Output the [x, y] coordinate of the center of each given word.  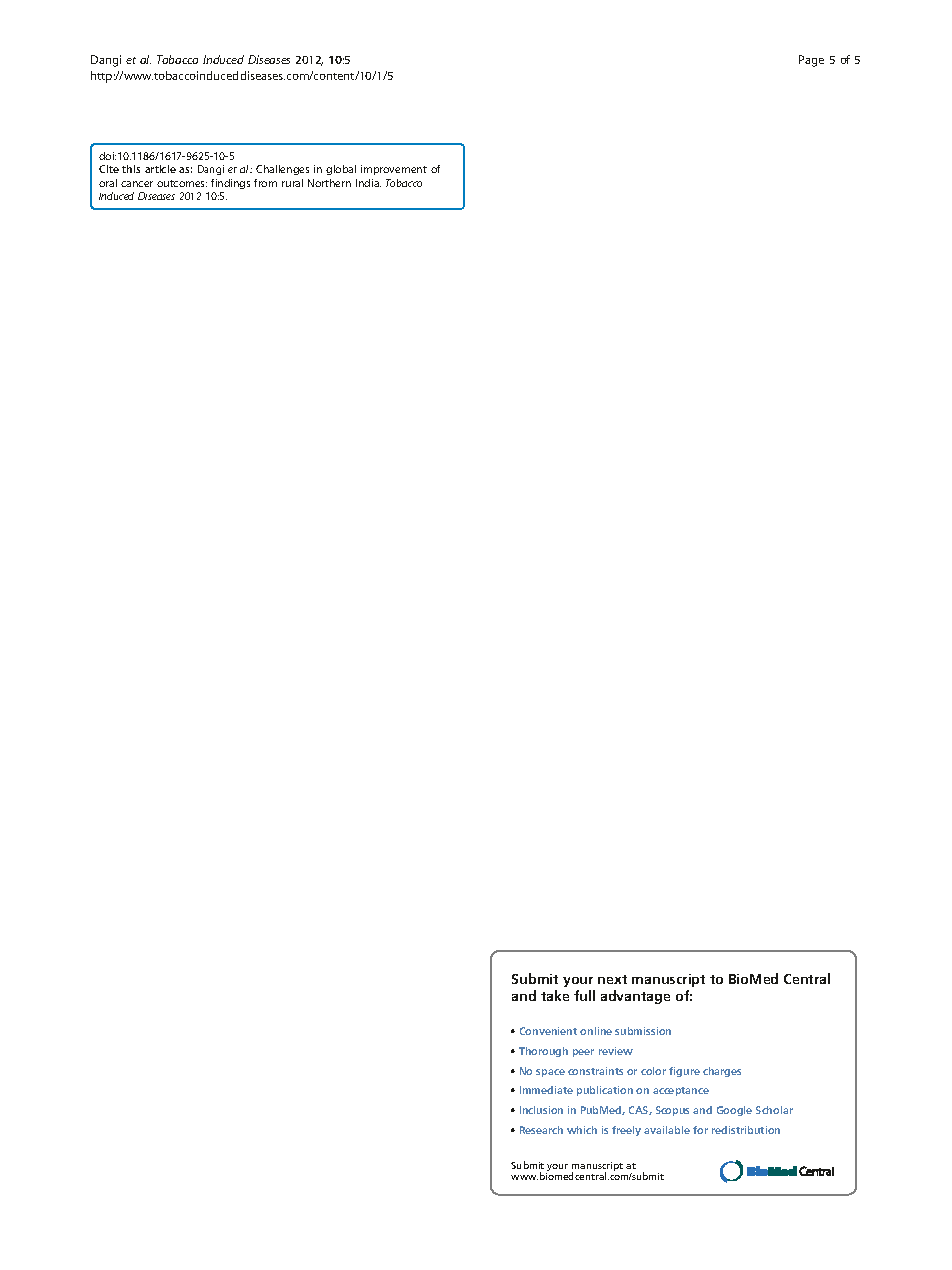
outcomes [182, 183]
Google [734, 1111]
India [368, 183]
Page [811, 61]
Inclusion [541, 1110]
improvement [394, 170]
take [555, 995]
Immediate [546, 1090]
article [160, 169]
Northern [329, 183]
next [612, 979]
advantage [635, 997]
